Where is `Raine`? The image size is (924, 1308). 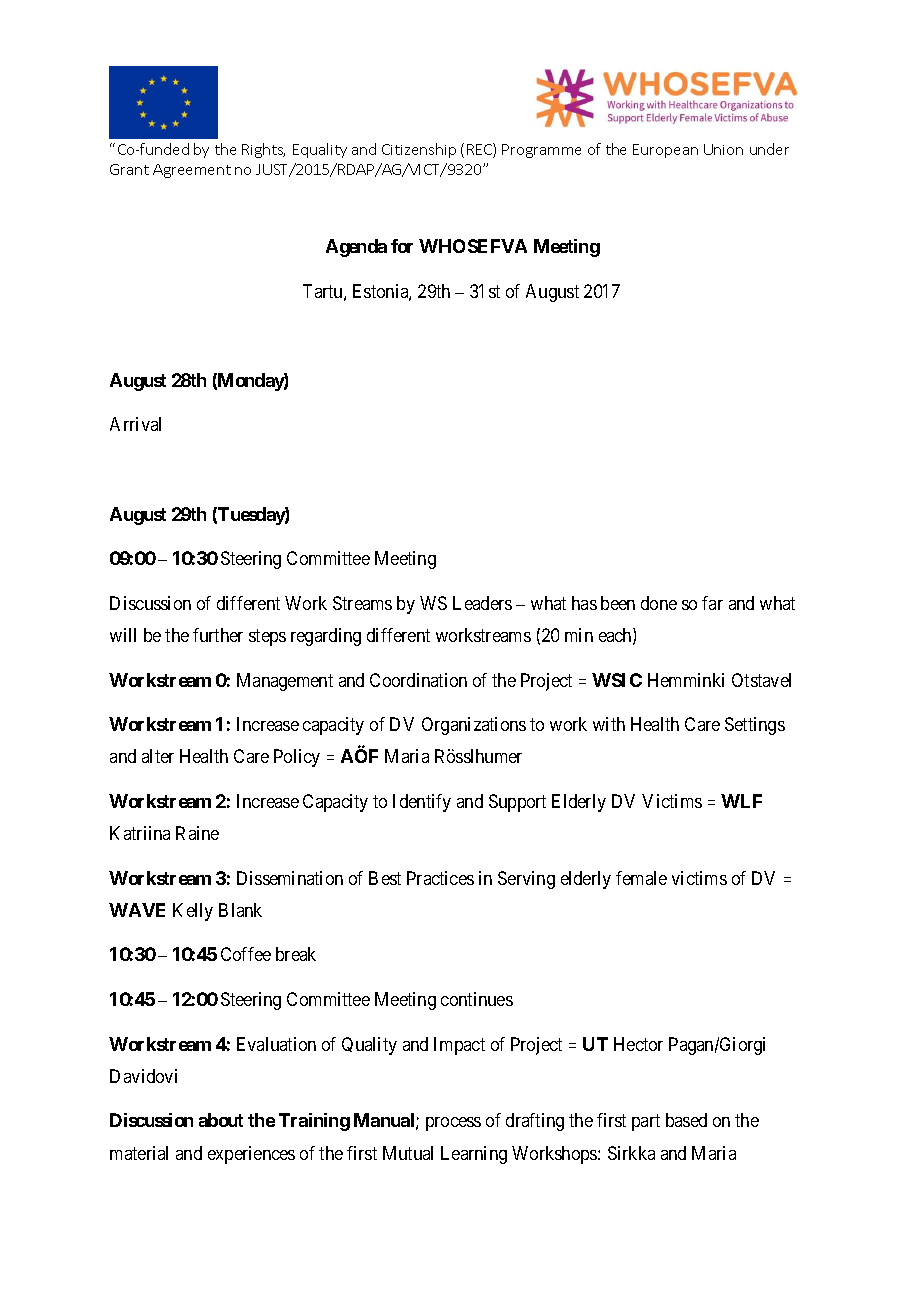
Raine is located at coordinates (197, 833).
